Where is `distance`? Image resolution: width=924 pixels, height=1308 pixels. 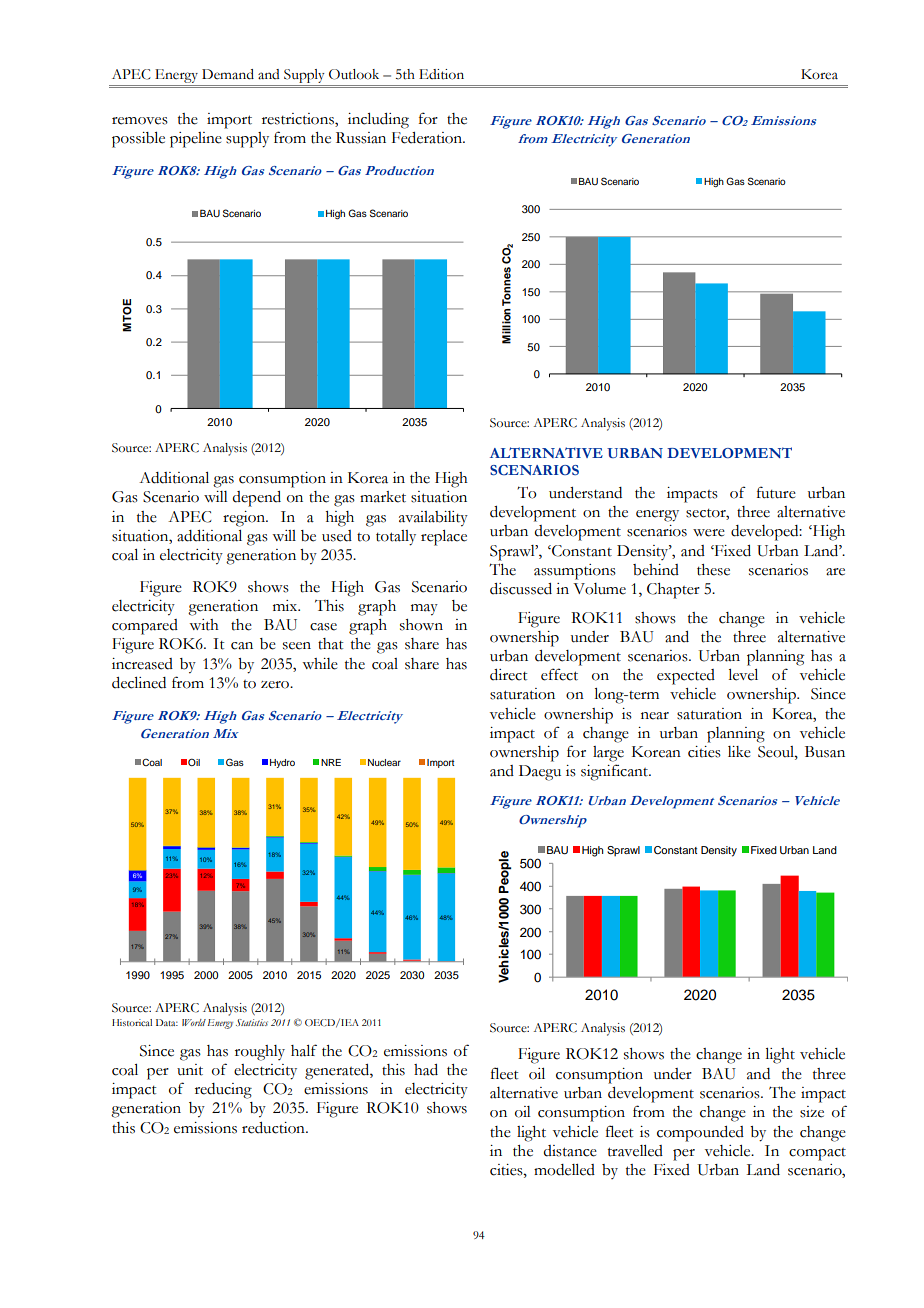
distance is located at coordinates (570, 1151).
